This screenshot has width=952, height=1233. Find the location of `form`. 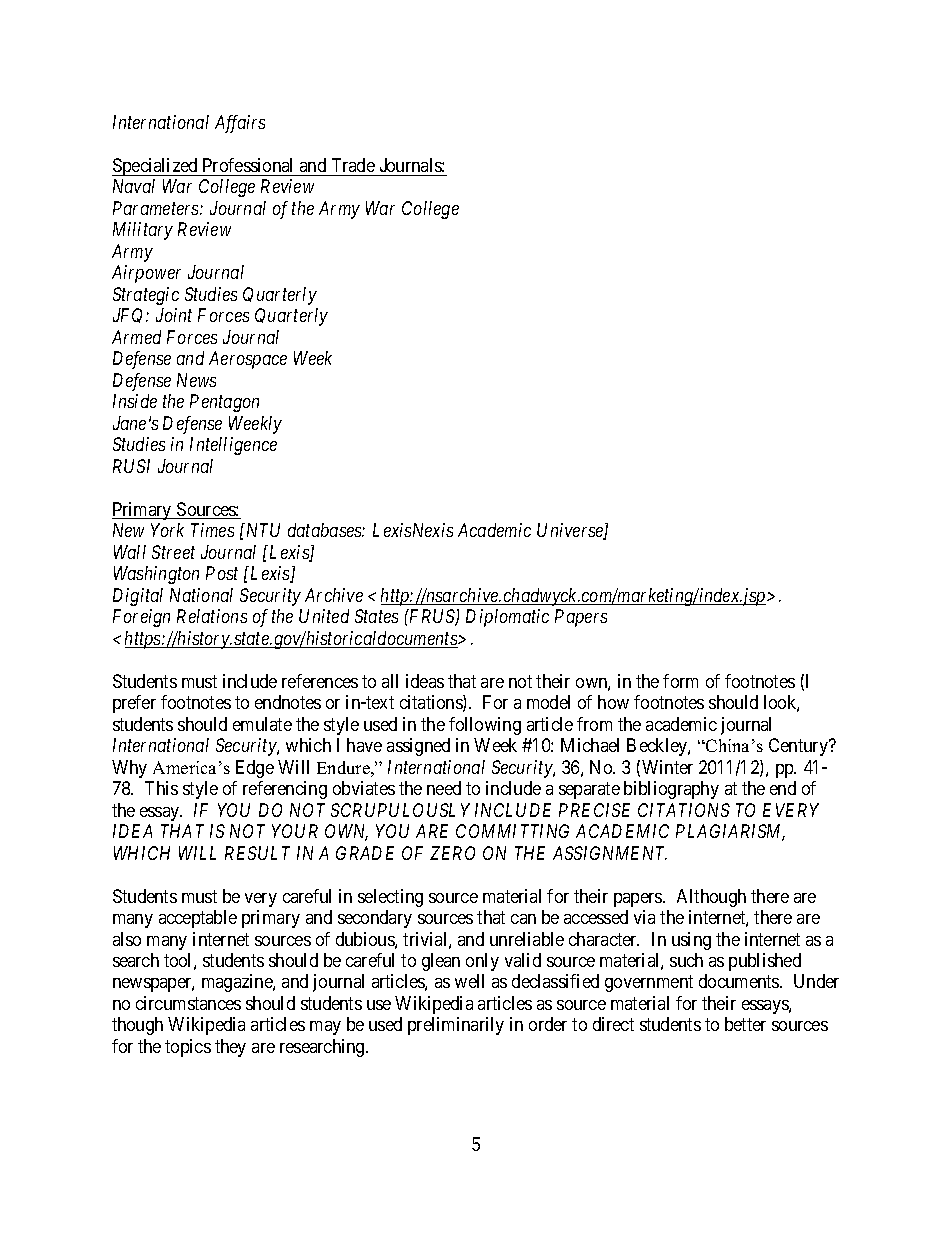

form is located at coordinates (680, 681).
